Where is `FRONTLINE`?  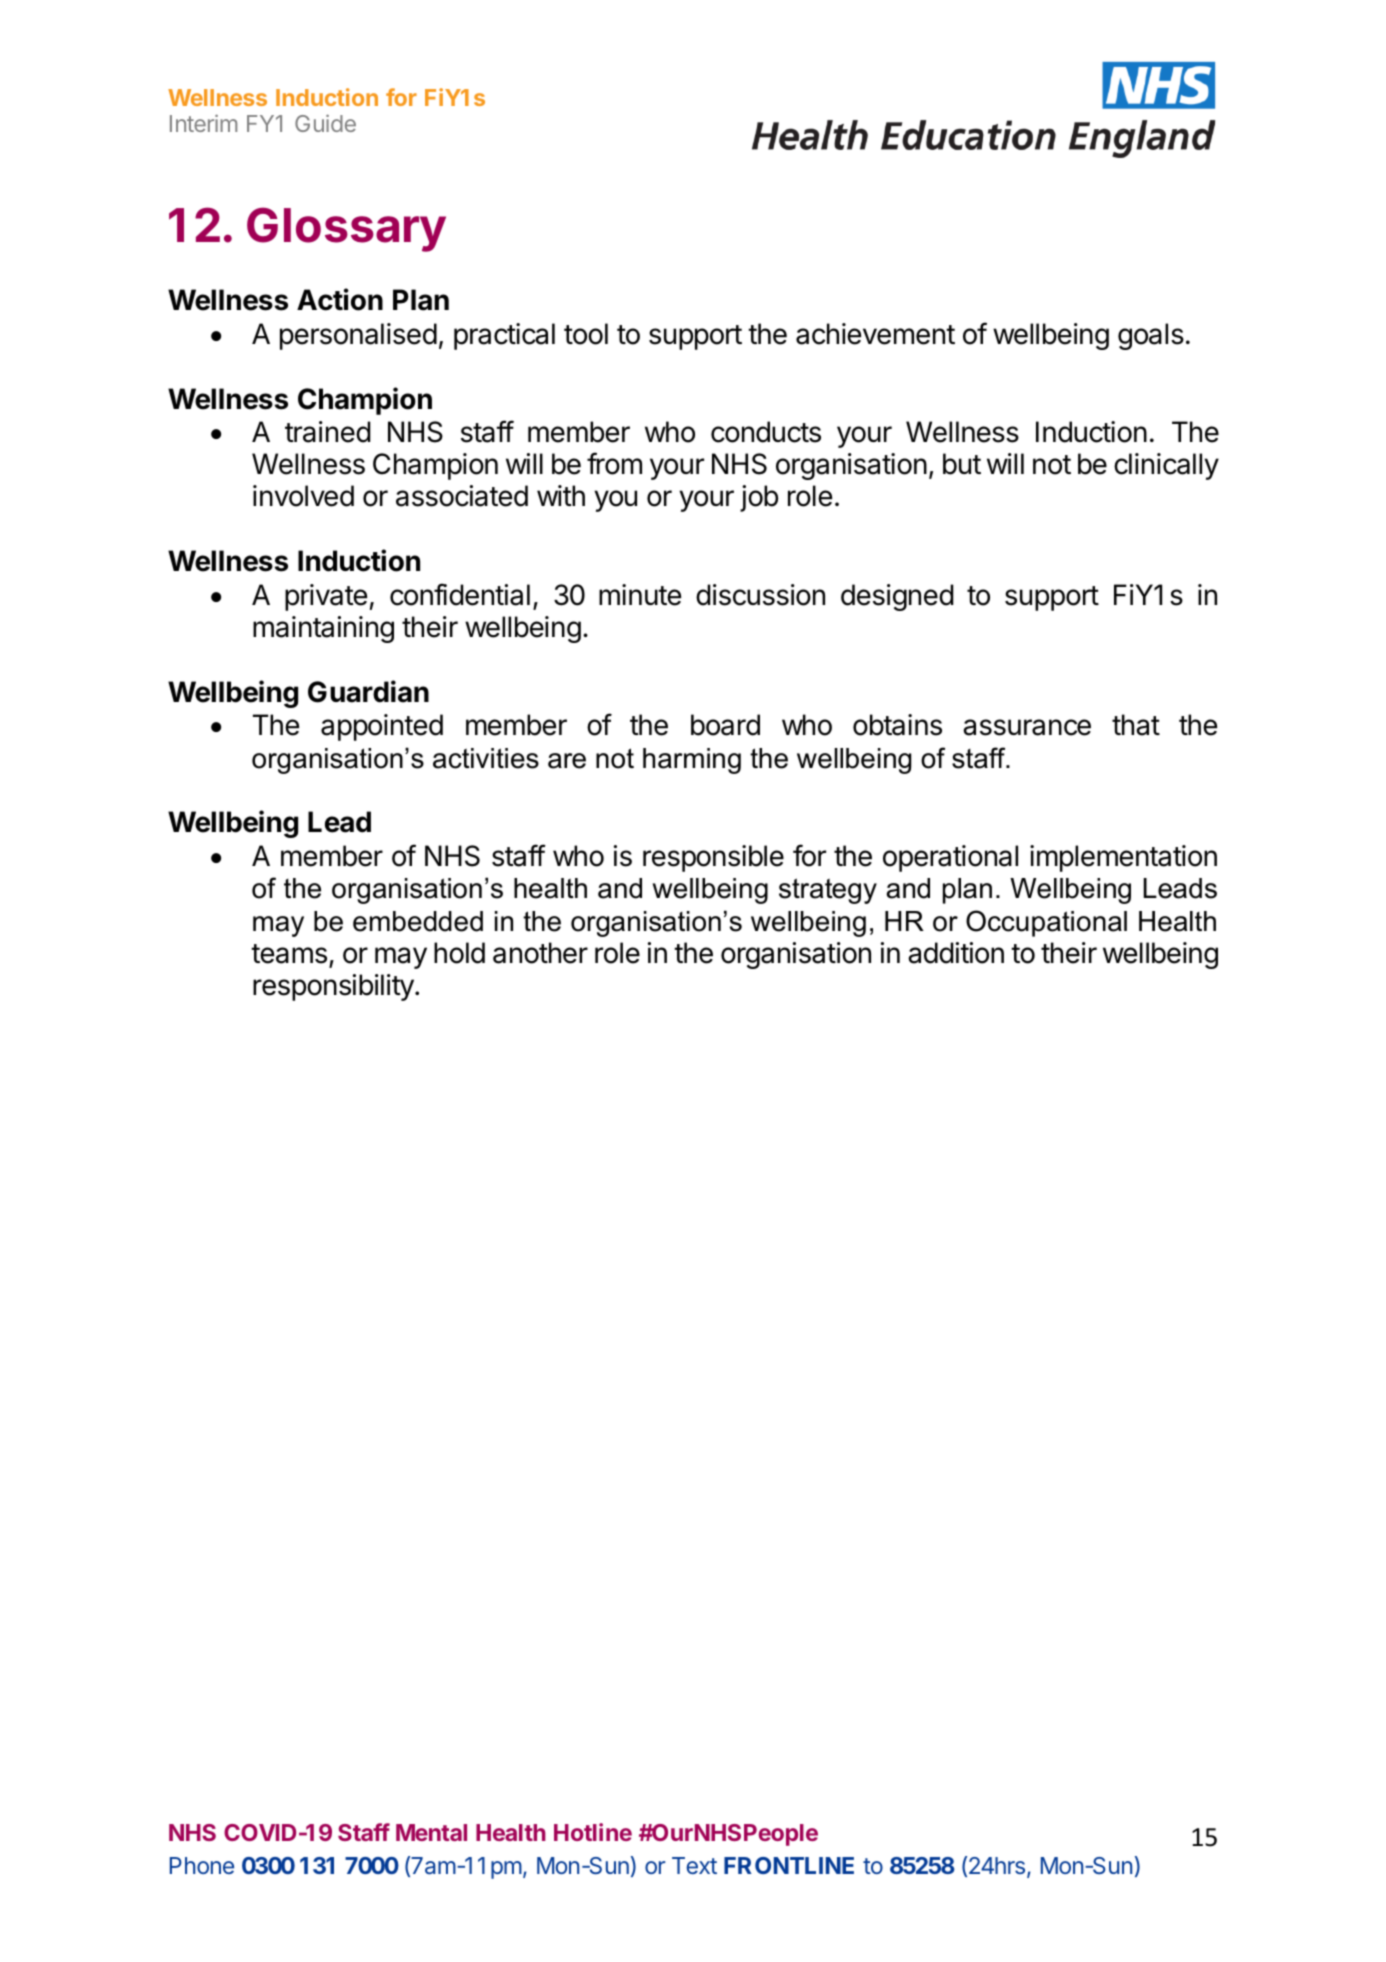 FRONTLINE is located at coordinates (789, 1865).
